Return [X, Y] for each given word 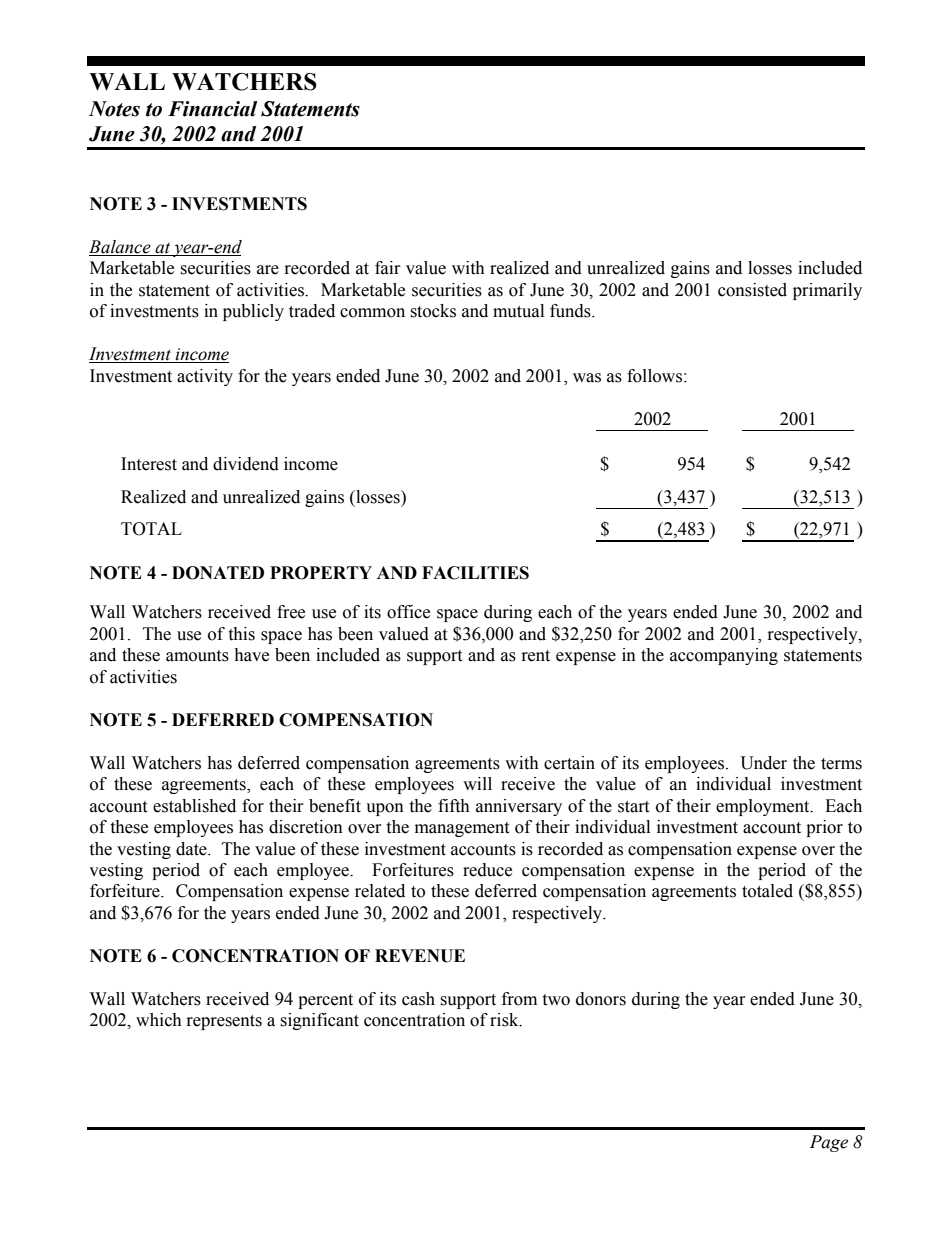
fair [388, 268]
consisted [752, 290]
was [587, 378]
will [477, 783]
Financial [212, 109]
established [194, 806]
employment [764, 807]
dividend [246, 464]
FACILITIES [475, 573]
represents [224, 1022]
